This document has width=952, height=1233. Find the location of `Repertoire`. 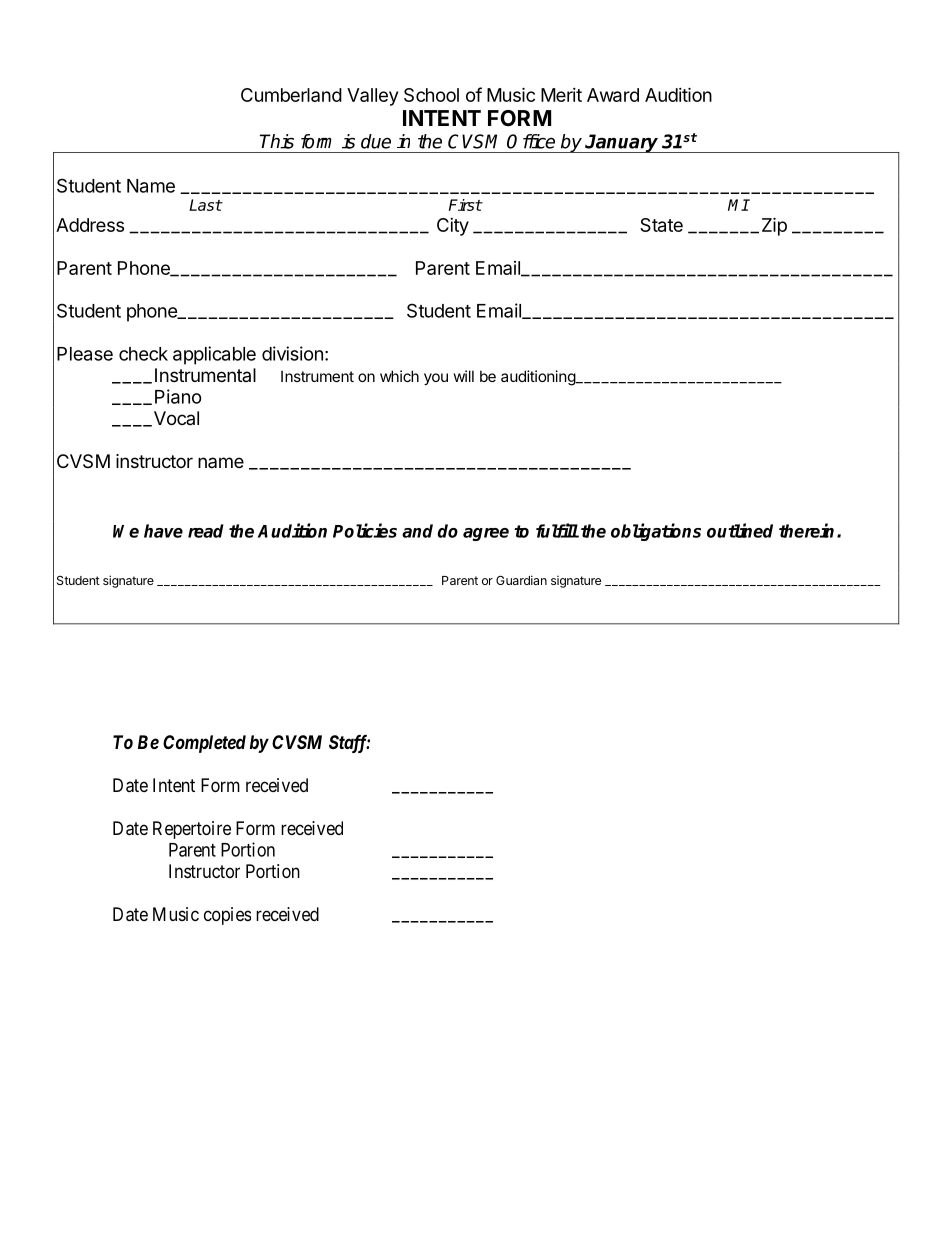

Repertoire is located at coordinates (192, 830).
